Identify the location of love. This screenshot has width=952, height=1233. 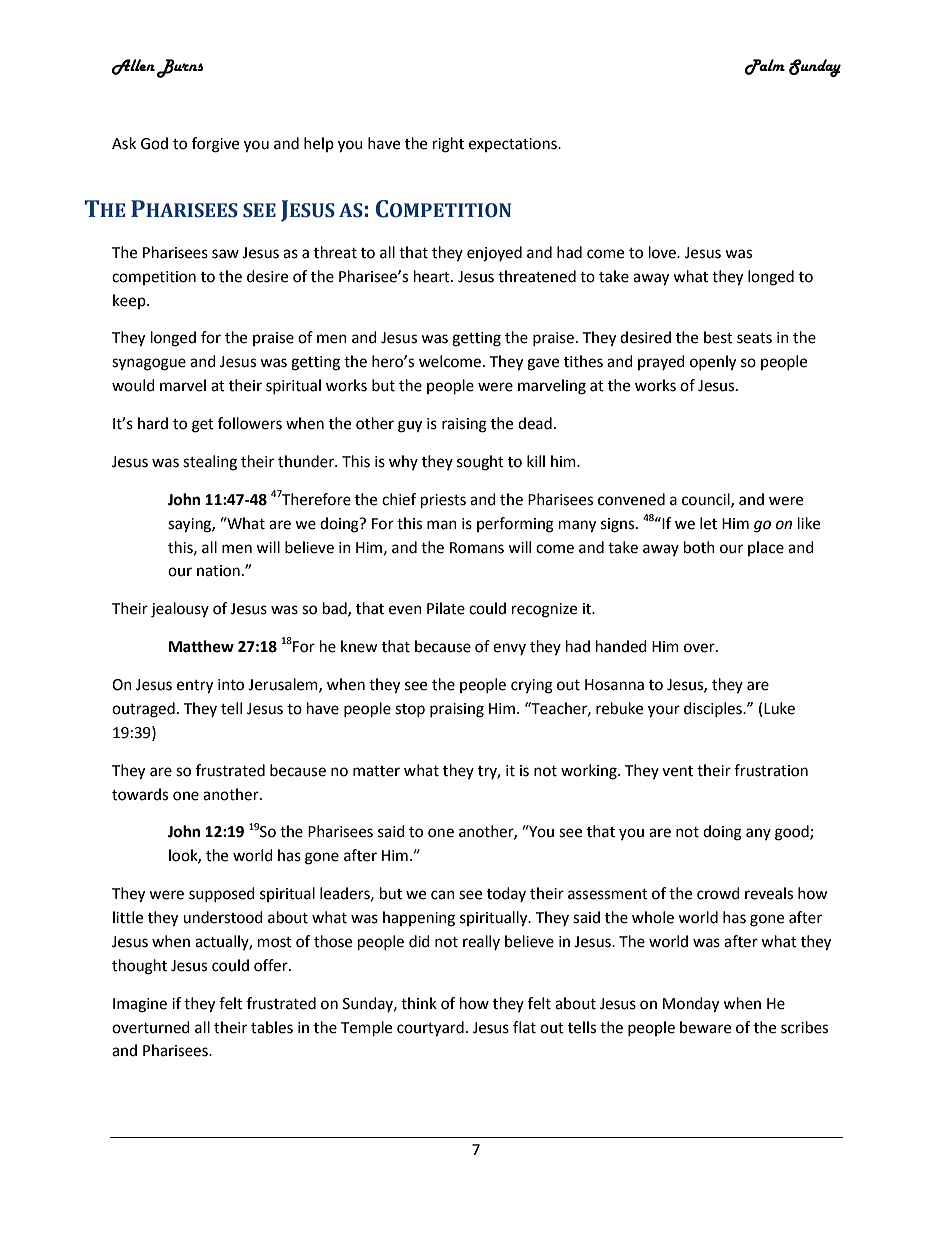
(663, 252).
